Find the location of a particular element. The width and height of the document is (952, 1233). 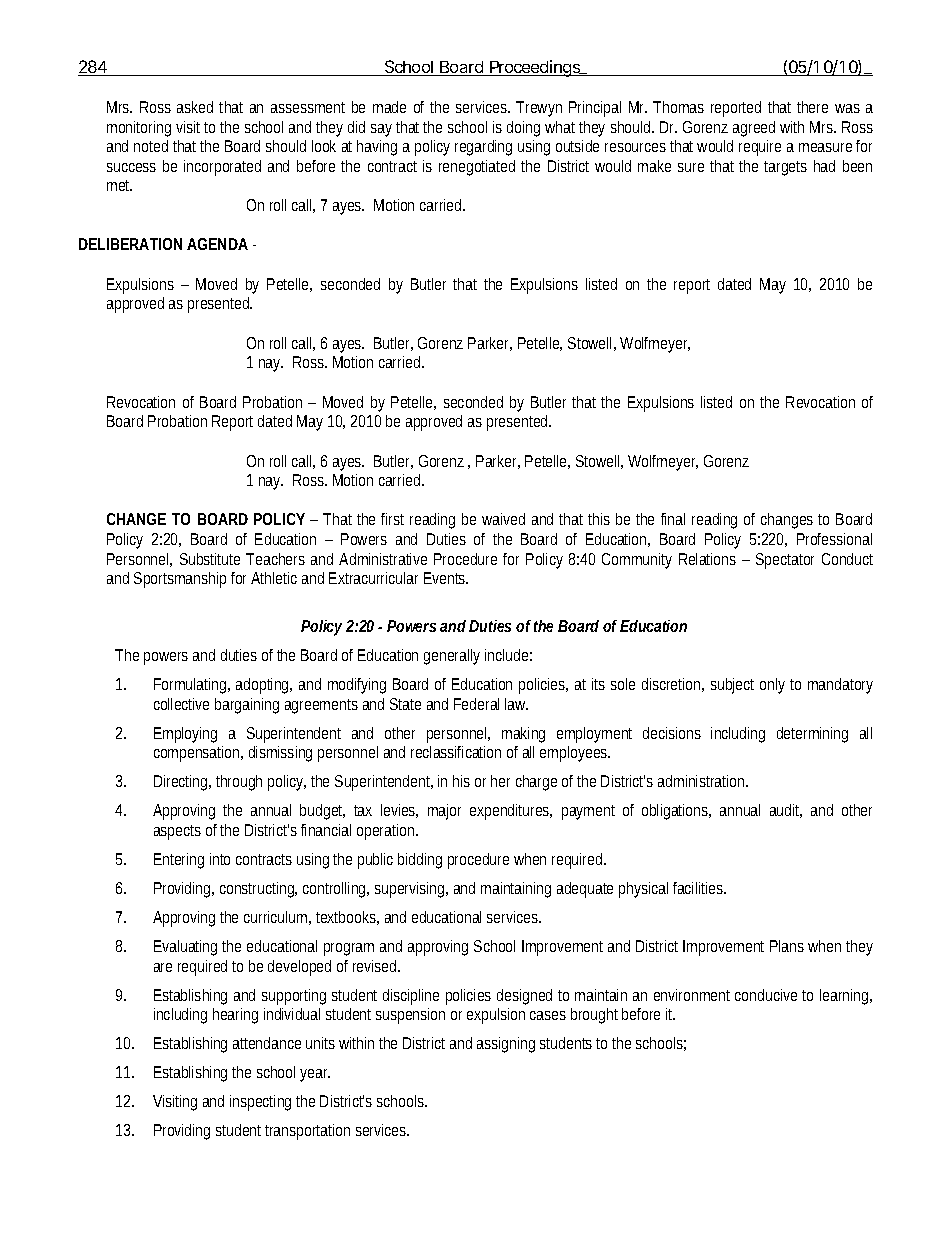

audit is located at coordinates (786, 811).
